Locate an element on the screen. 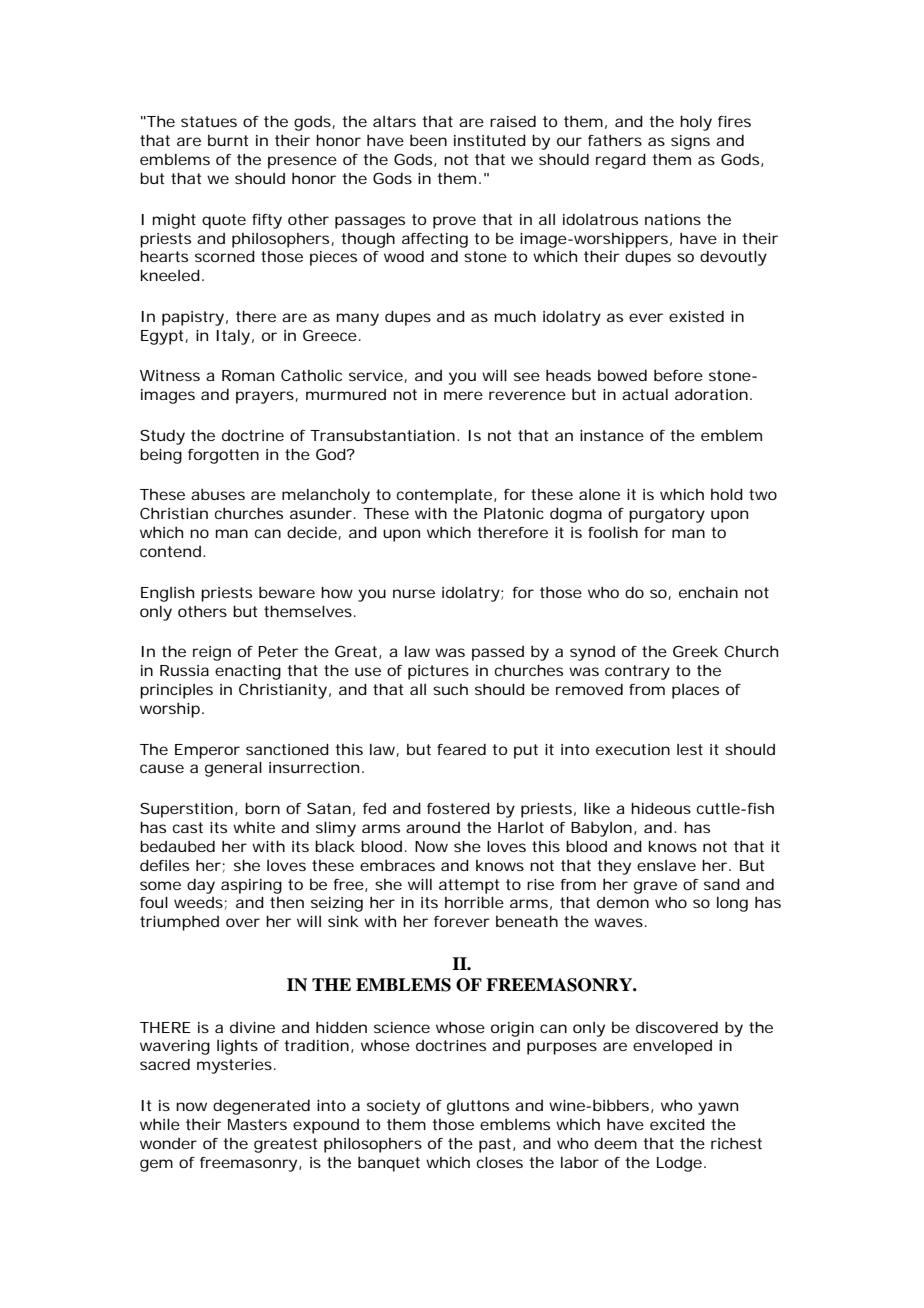 The height and width of the screenshot is (1308, 924). adoration is located at coordinates (713, 394).
